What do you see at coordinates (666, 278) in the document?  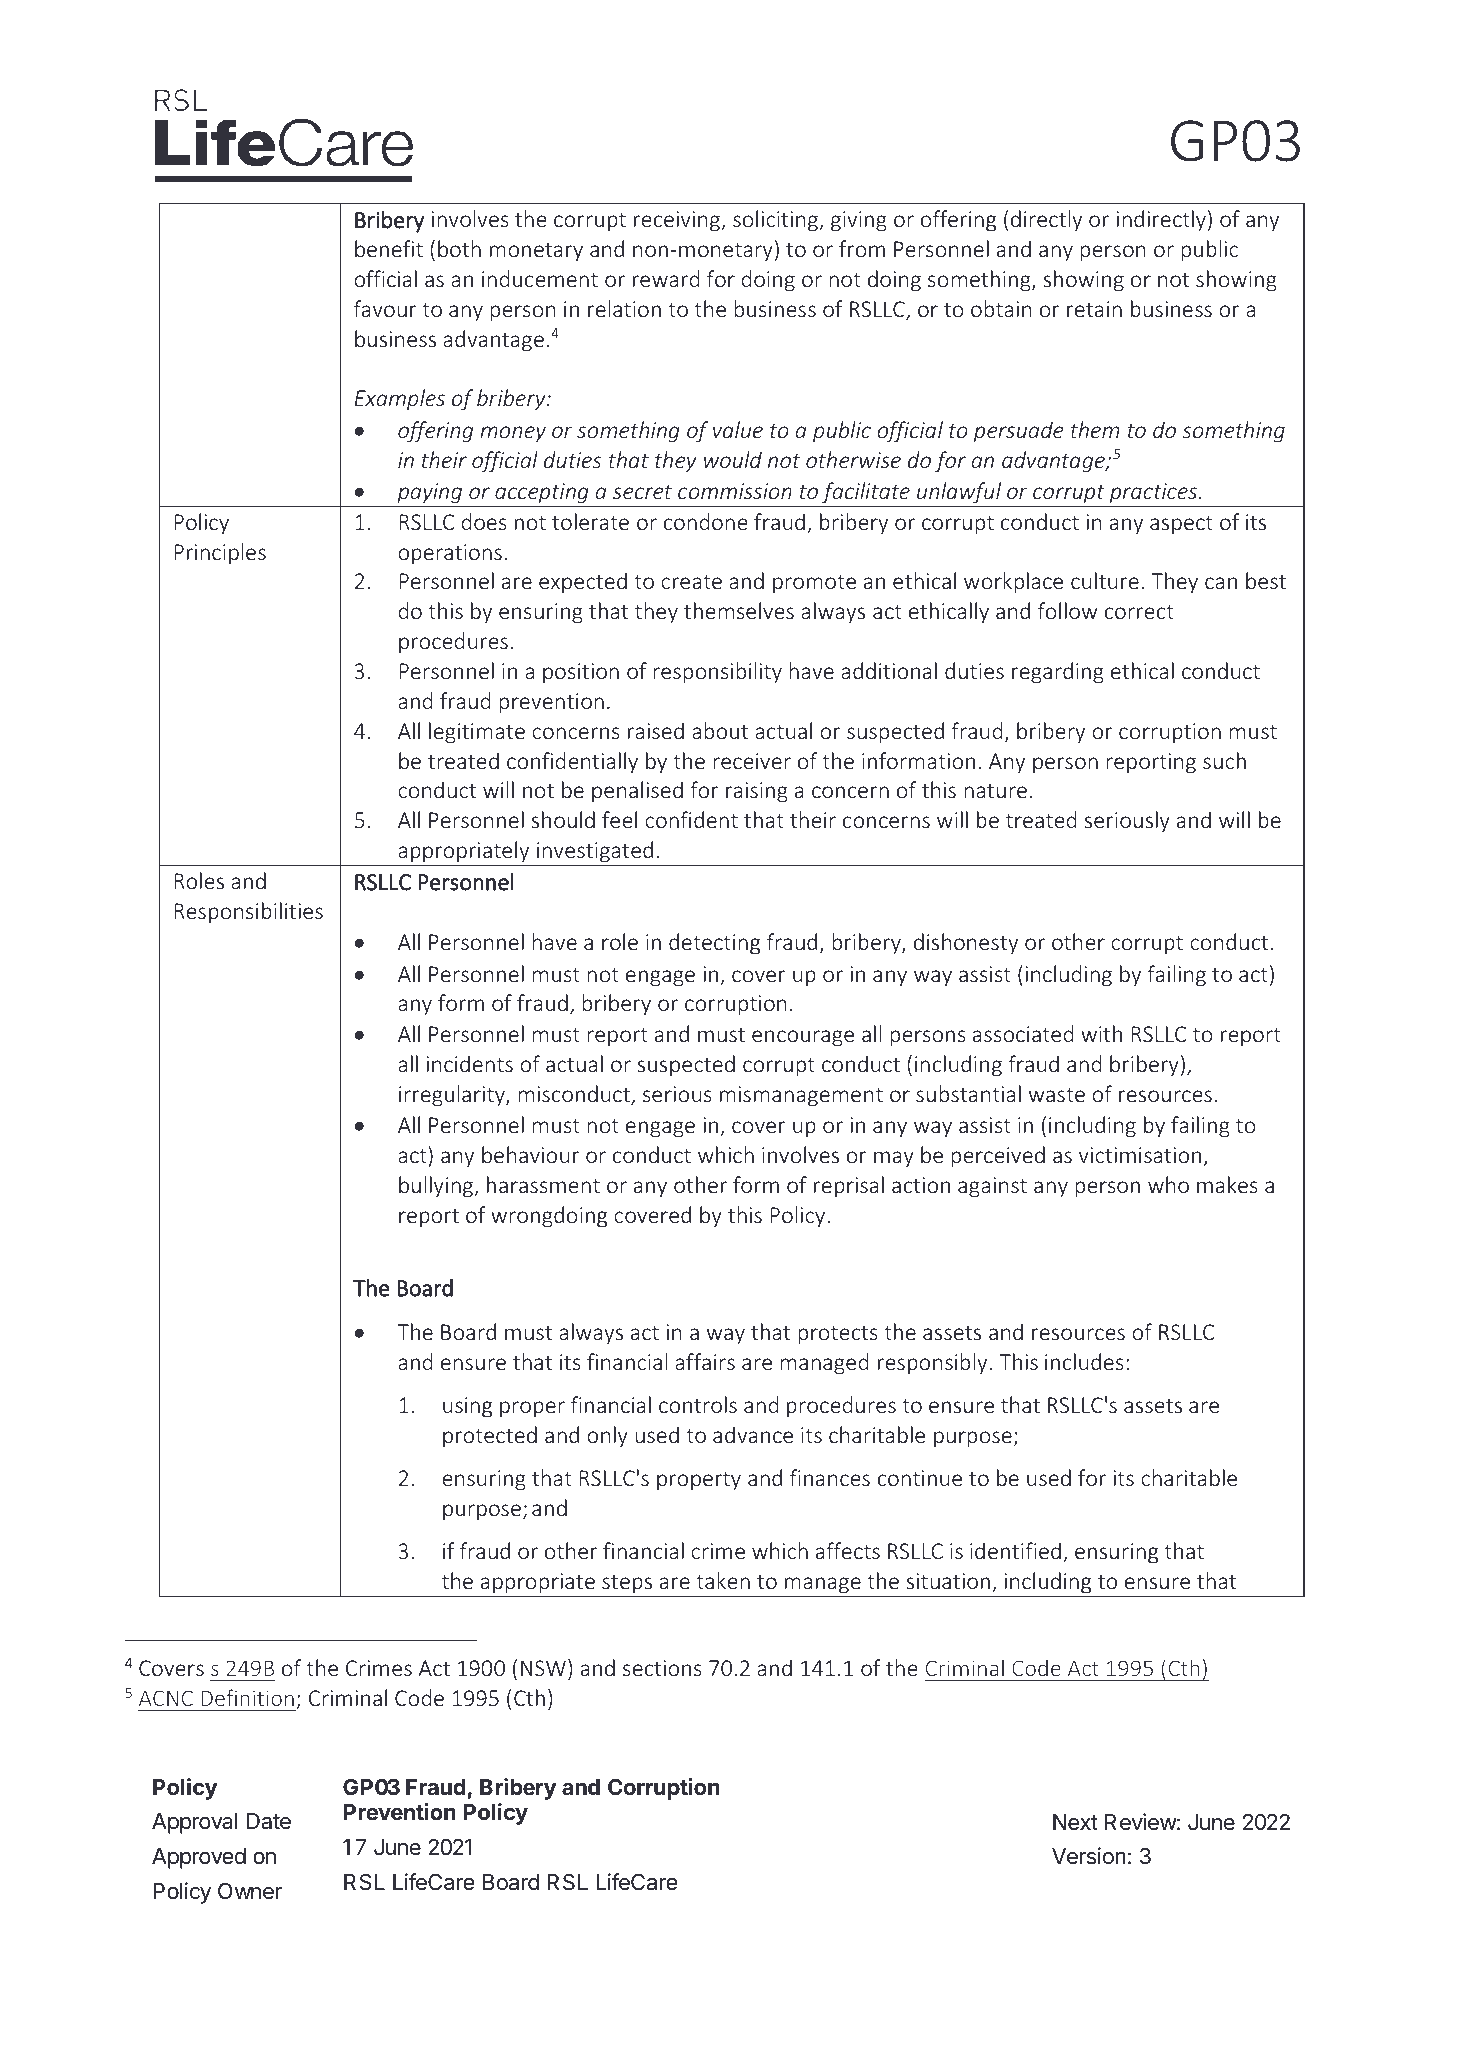 I see `reward` at bounding box center [666, 278].
